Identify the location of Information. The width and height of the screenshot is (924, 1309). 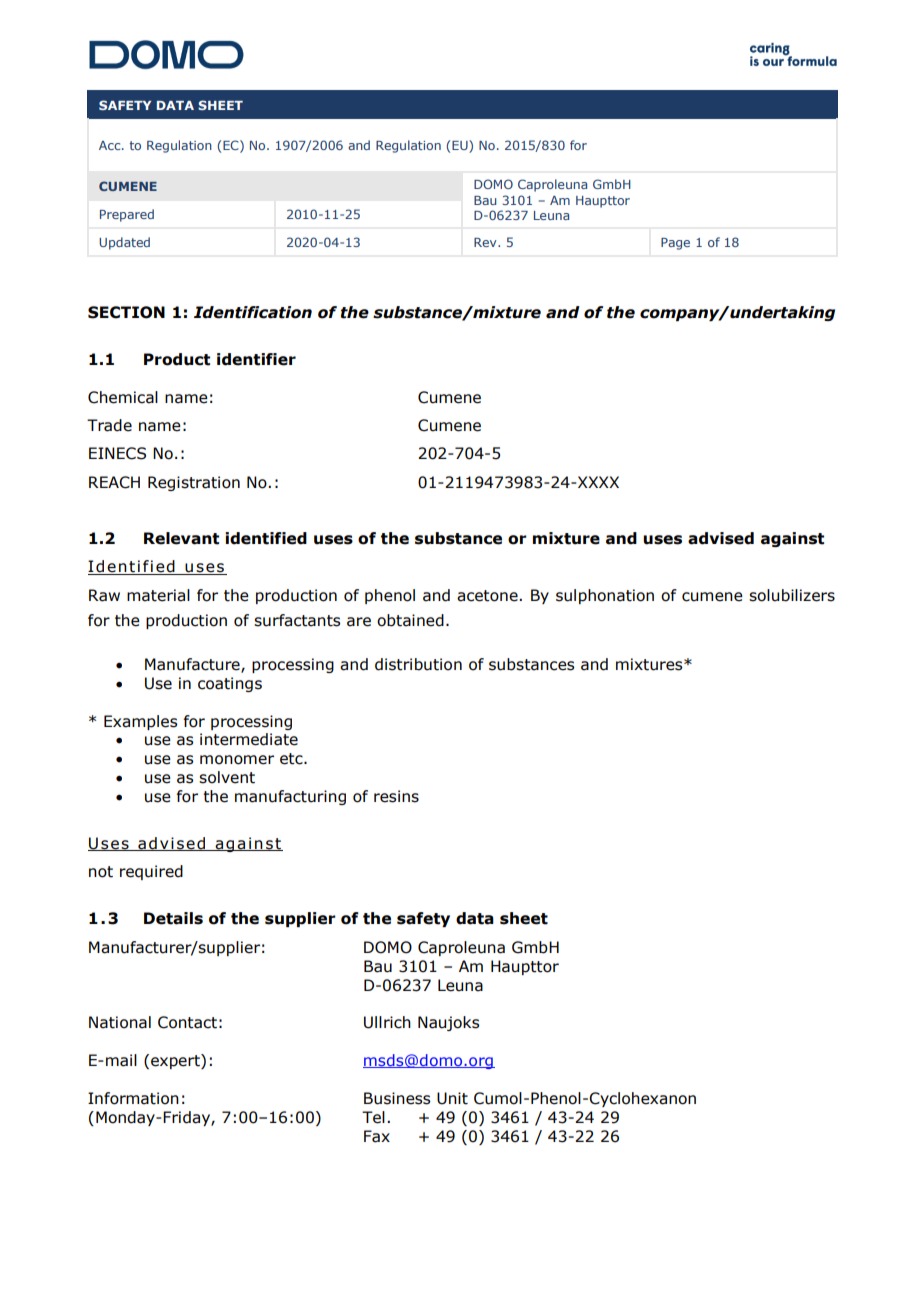
(133, 1098).
